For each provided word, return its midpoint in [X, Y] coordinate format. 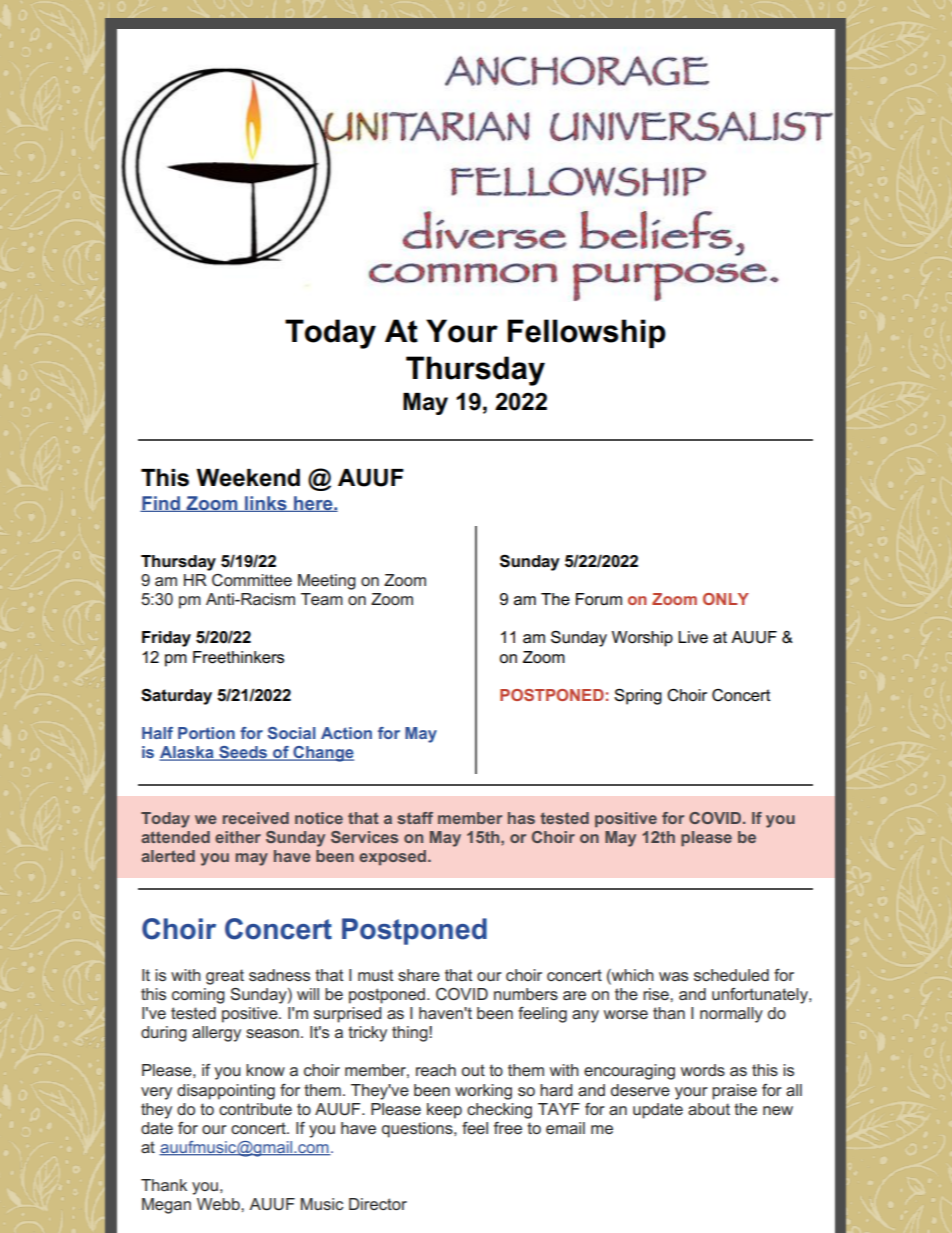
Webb [219, 1204]
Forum [599, 599]
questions [418, 1130]
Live [693, 637]
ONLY [726, 599]
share [419, 975]
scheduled [731, 975]
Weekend [248, 478]
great [225, 977]
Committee [252, 580]
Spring [638, 697]
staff [415, 818]
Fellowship [587, 333]
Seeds [243, 753]
